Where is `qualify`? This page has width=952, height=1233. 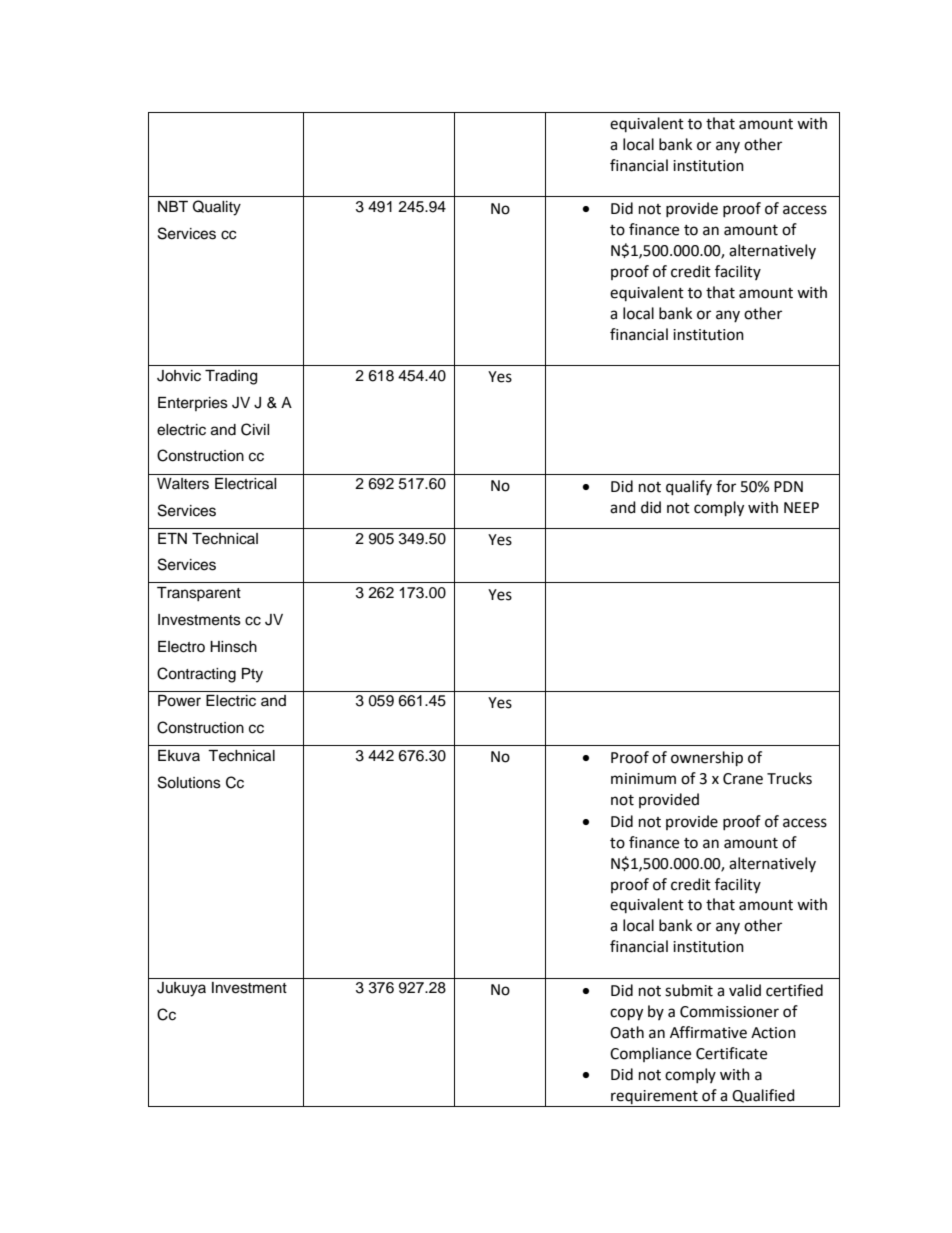 qualify is located at coordinates (689, 488).
